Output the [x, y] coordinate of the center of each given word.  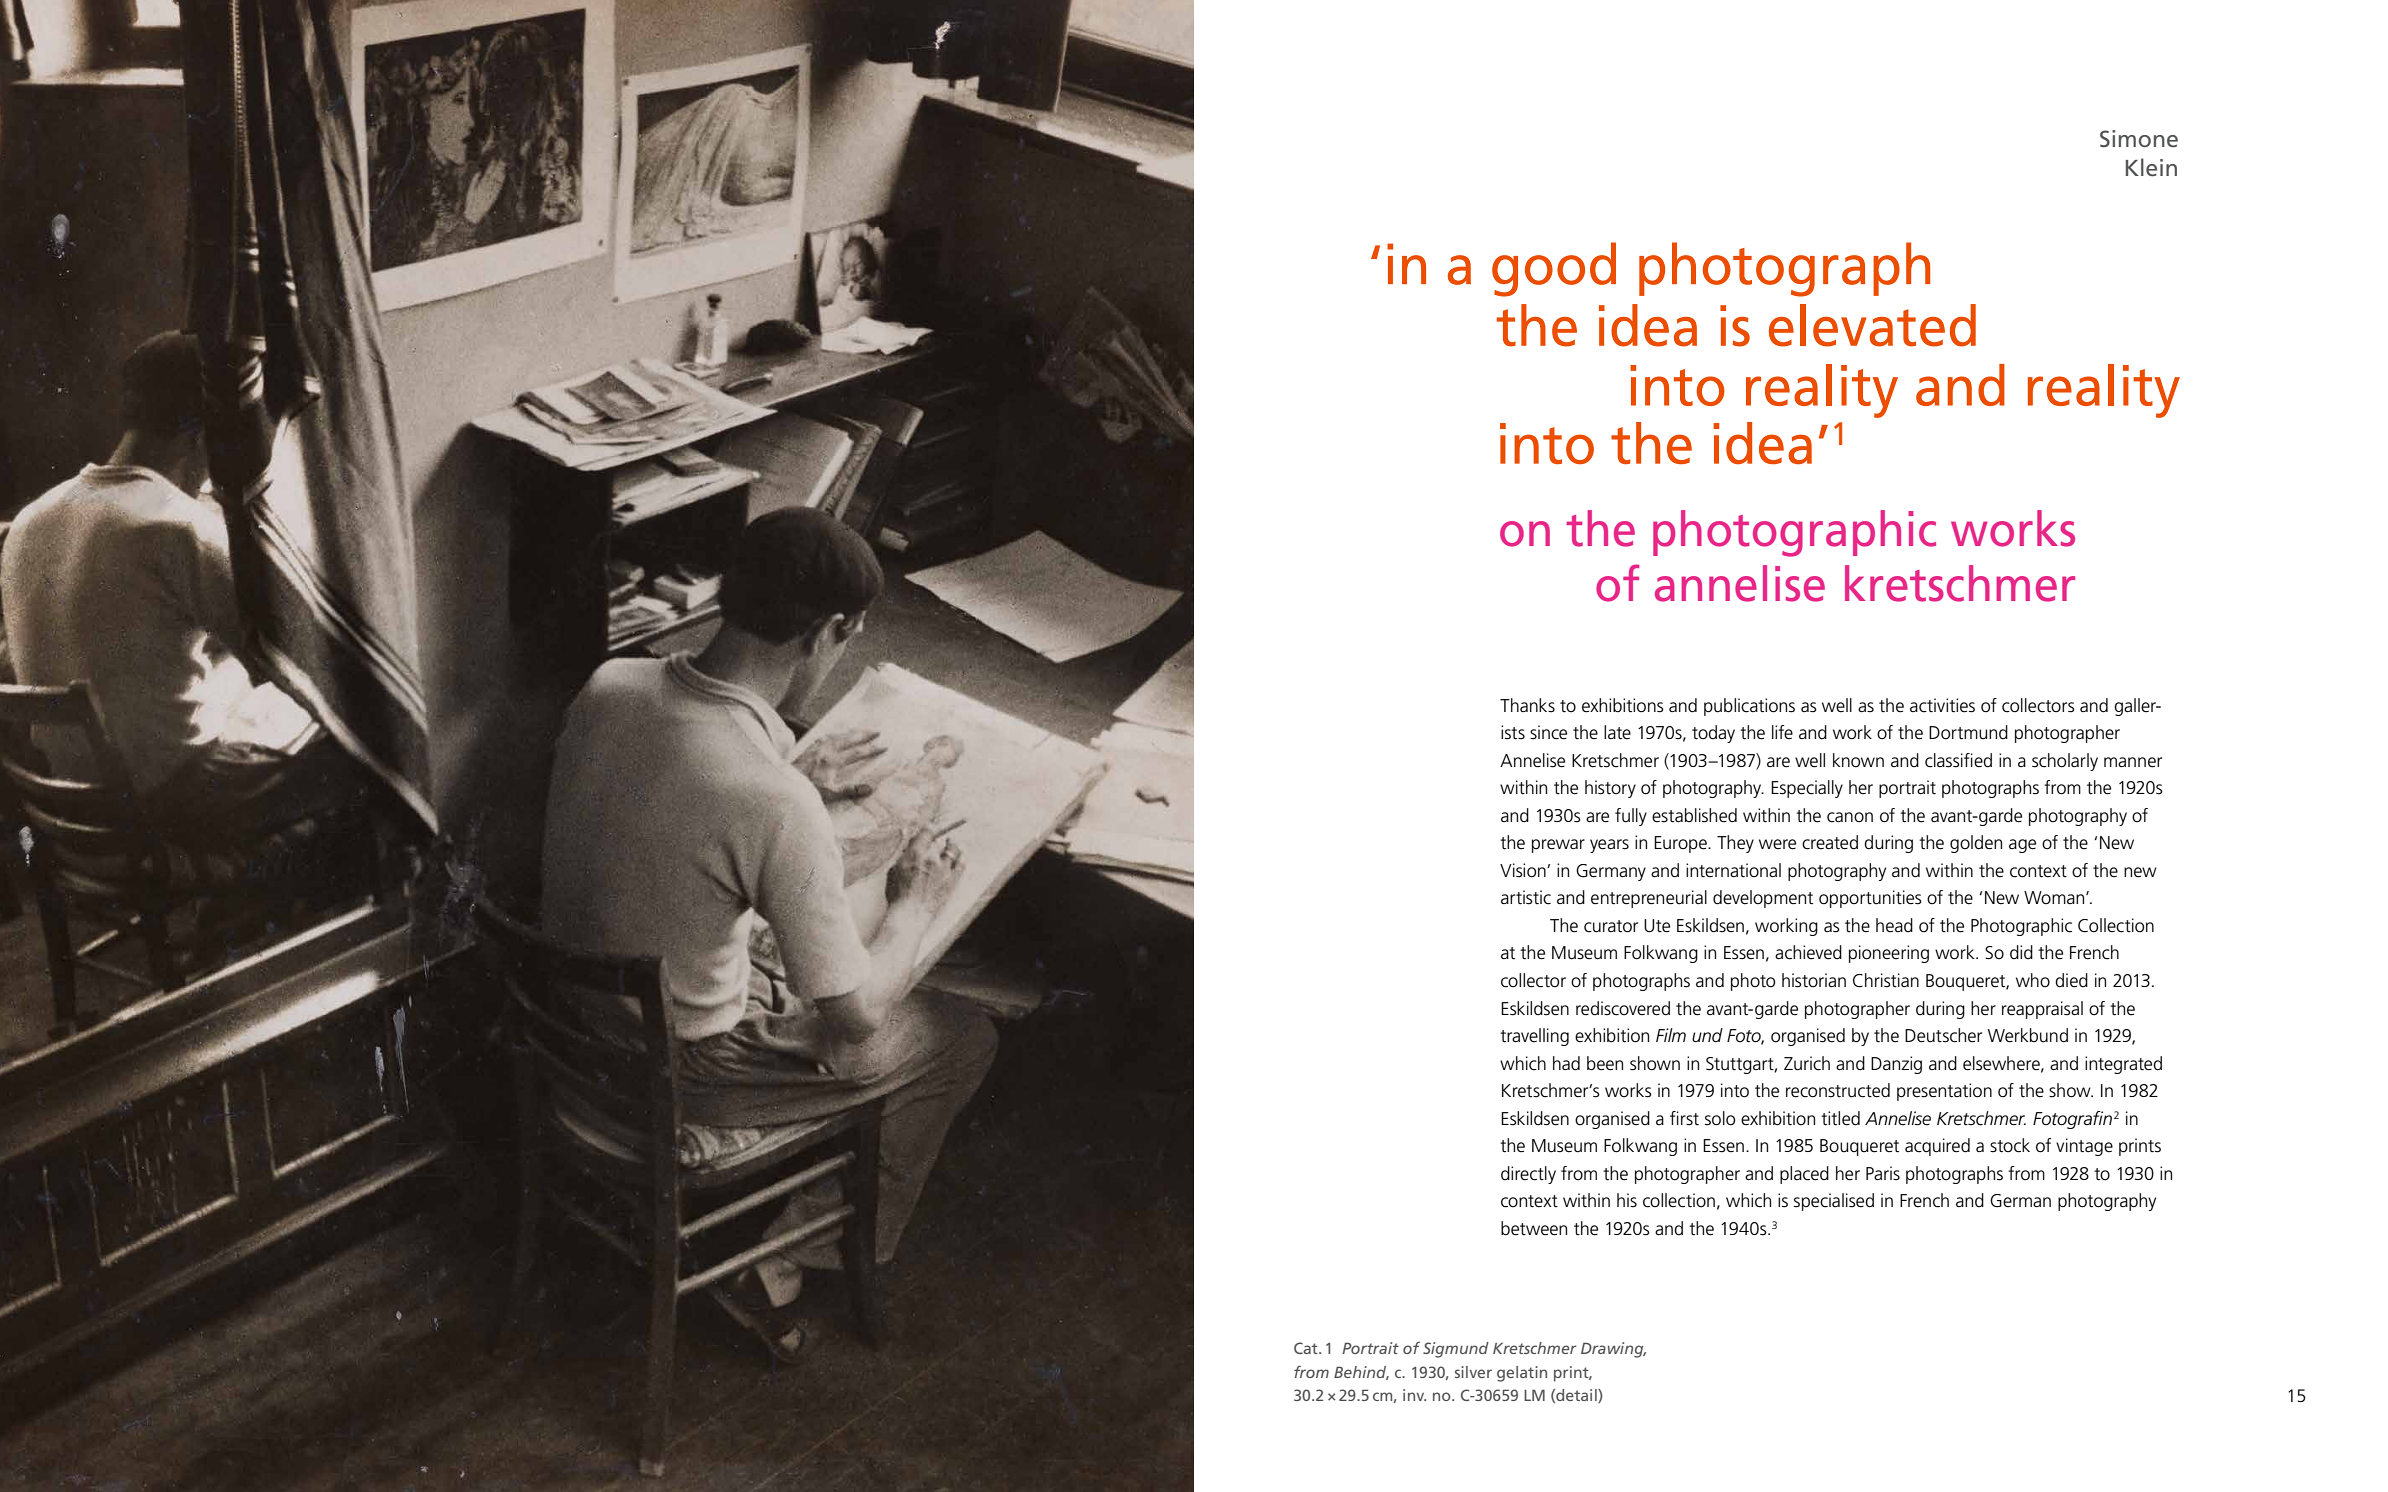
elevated [1872, 325]
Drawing [1613, 1350]
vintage [2084, 1147]
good [1554, 269]
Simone [2139, 139]
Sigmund [1456, 1350]
